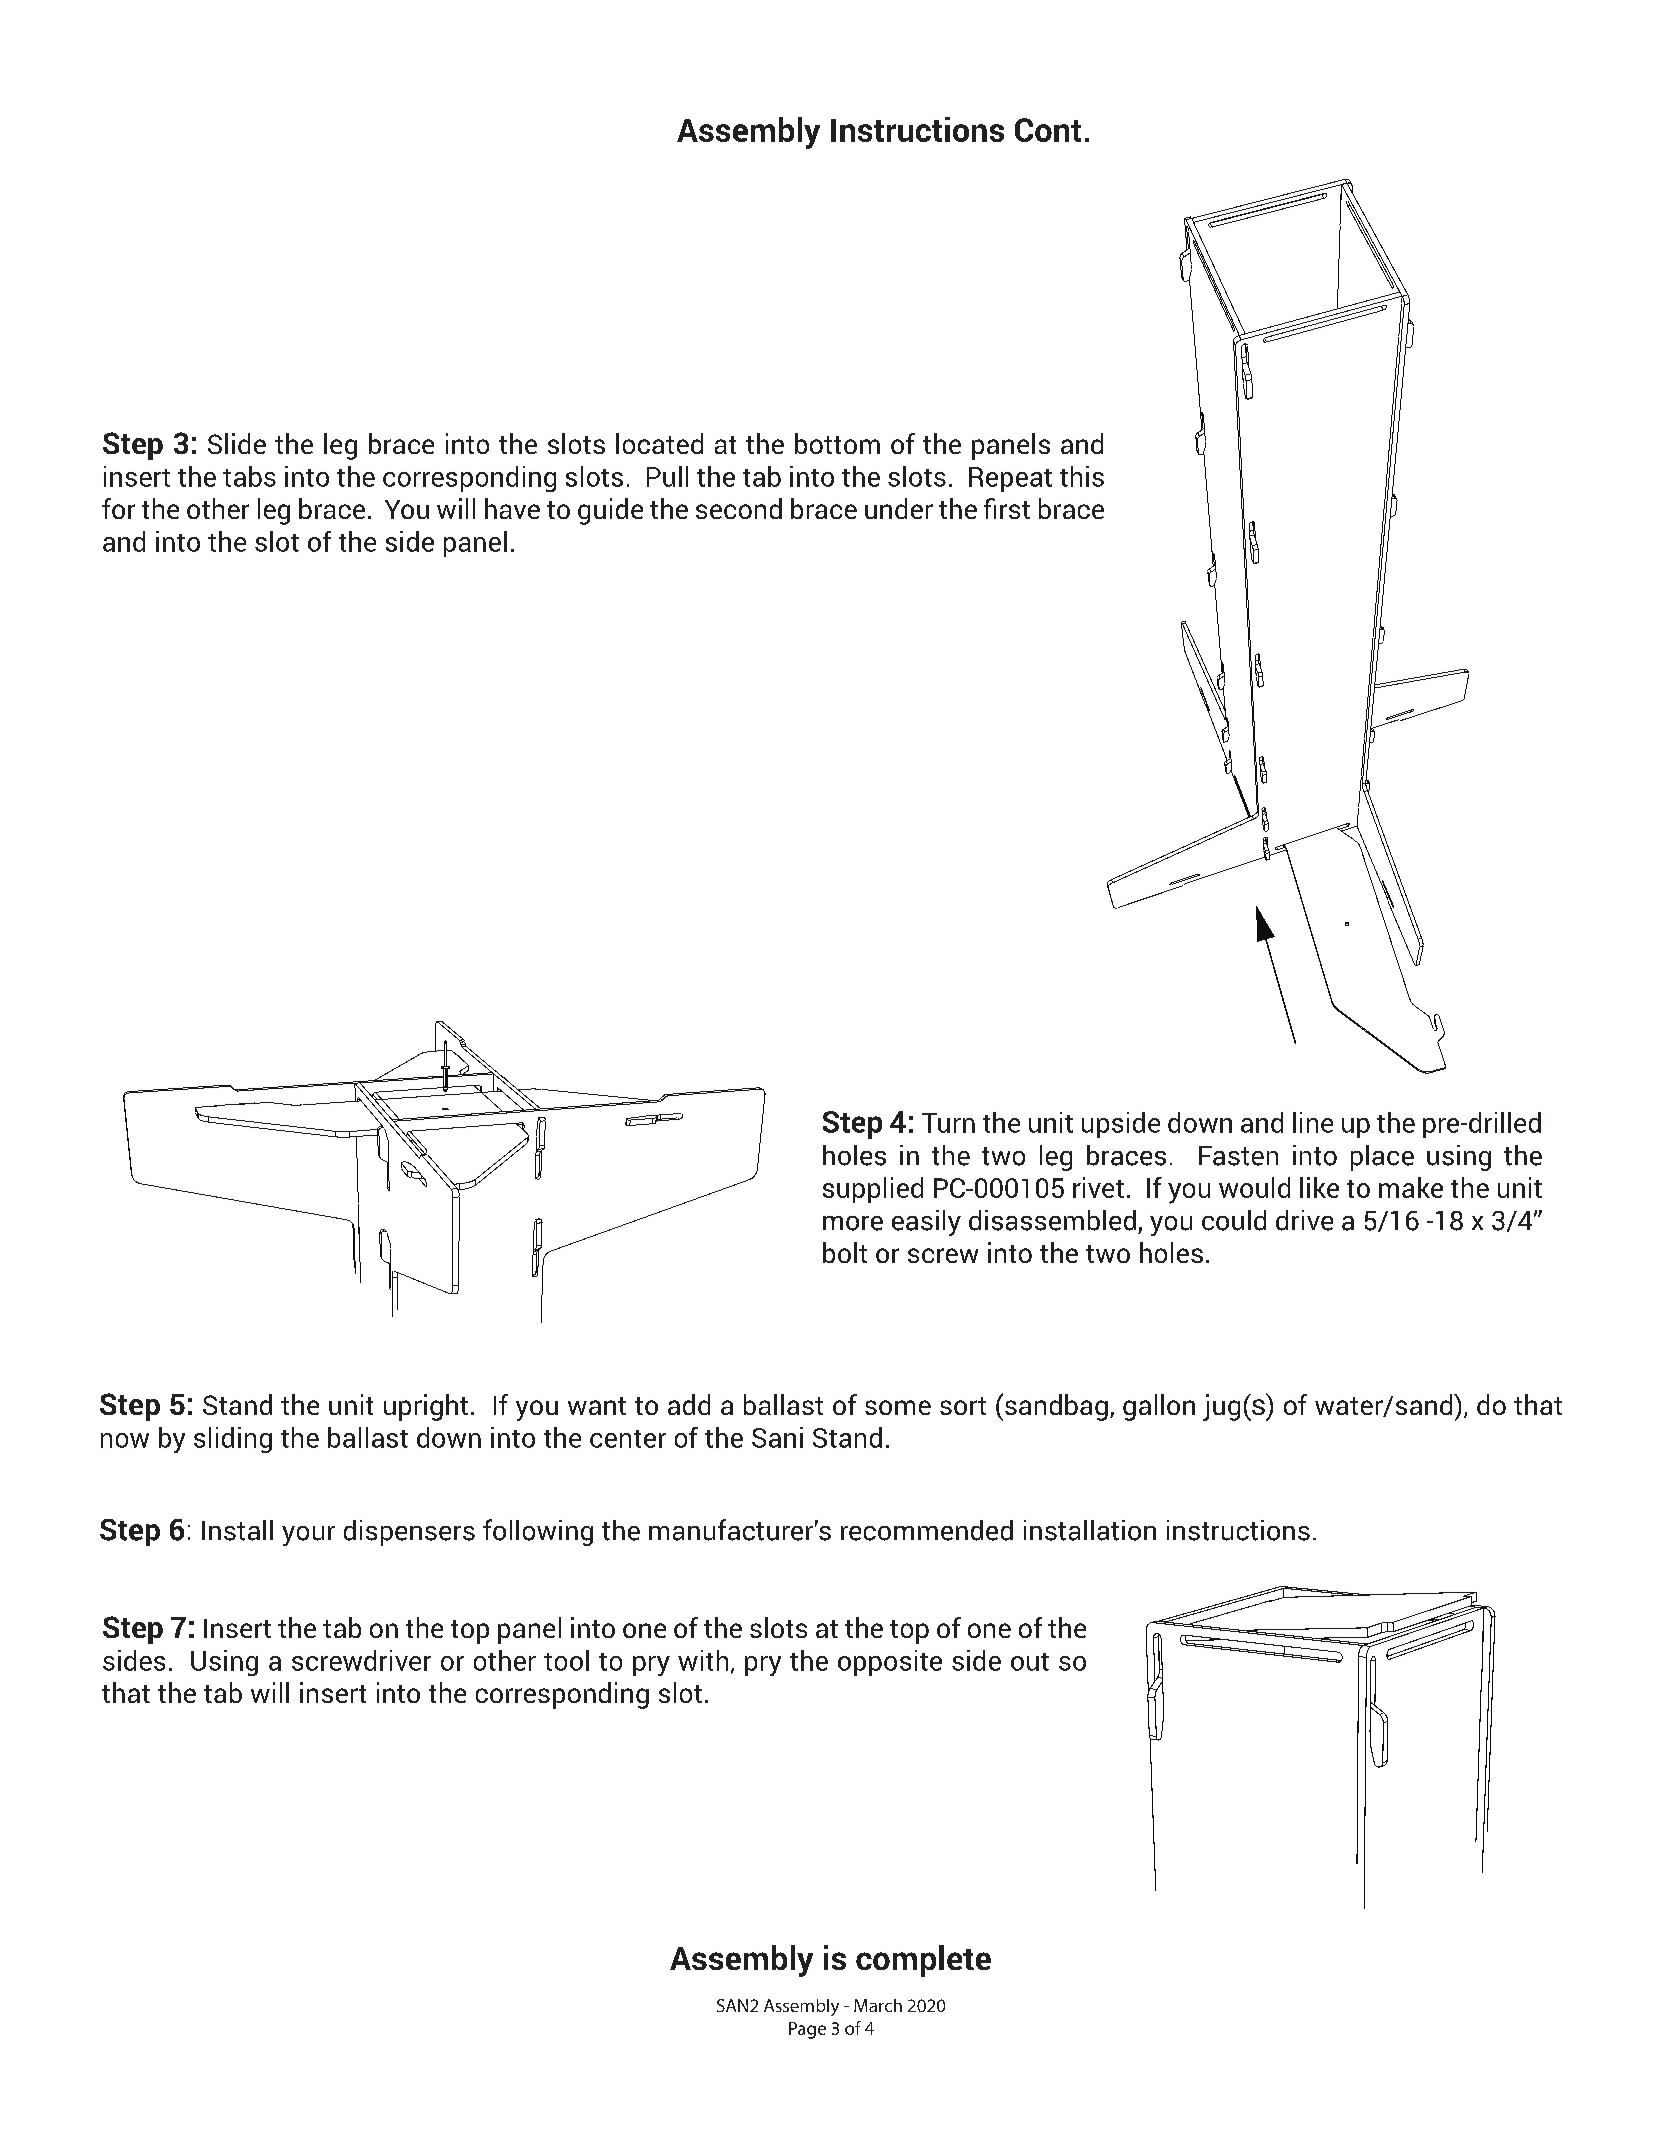  I want to click on could, so click(1234, 1220).
